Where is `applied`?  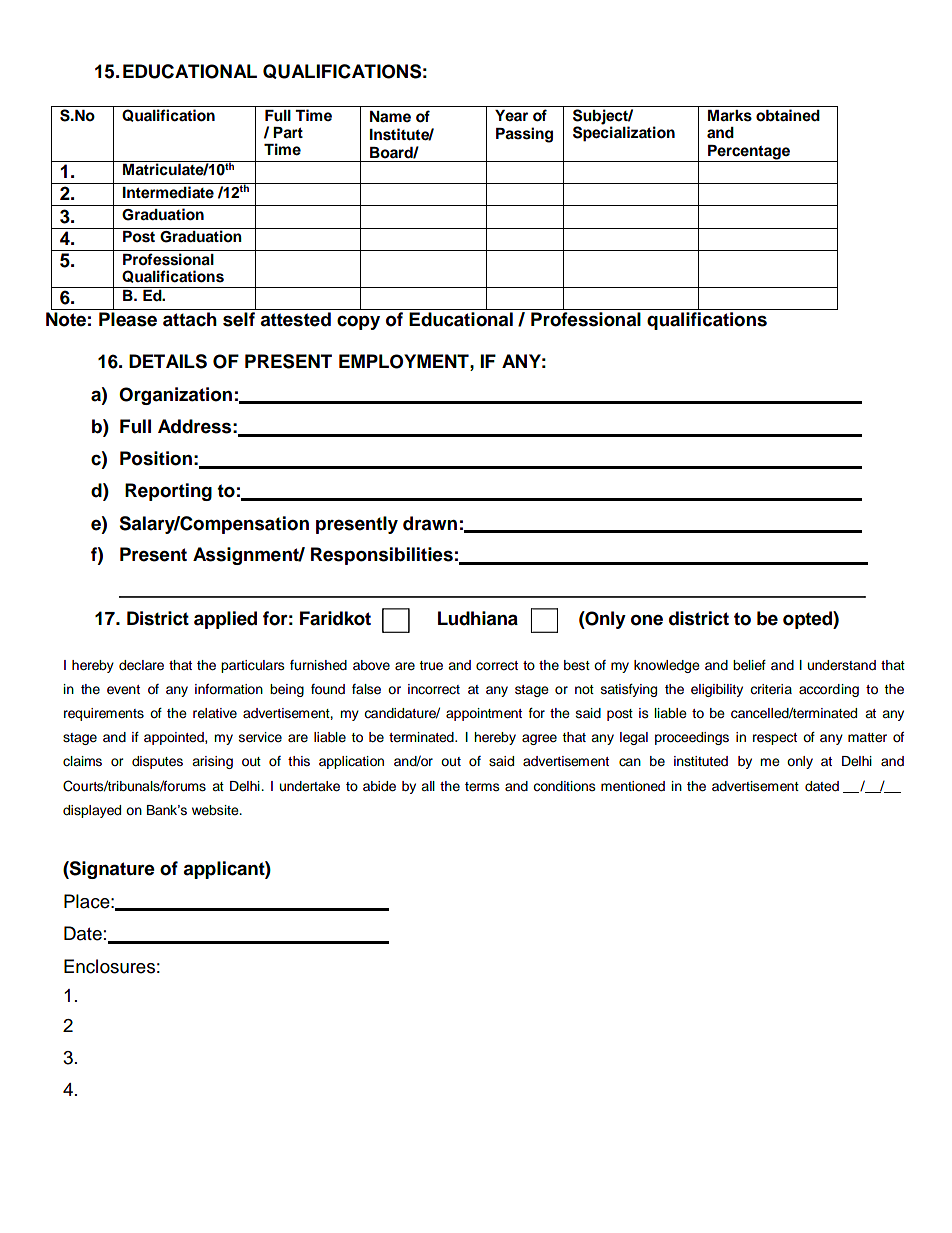
applied is located at coordinates (225, 620).
